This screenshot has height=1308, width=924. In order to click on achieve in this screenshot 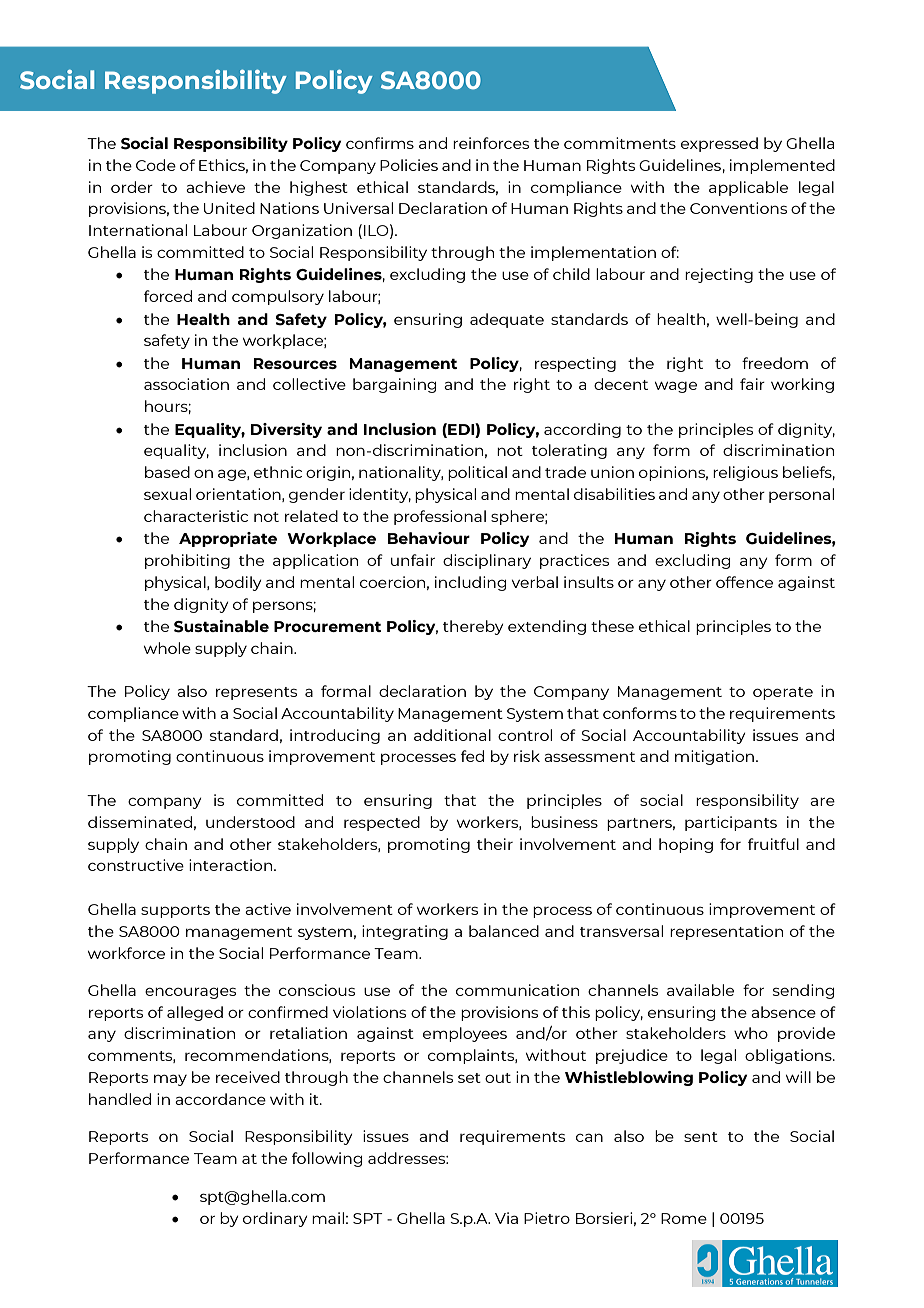, I will do `click(215, 187)`.
